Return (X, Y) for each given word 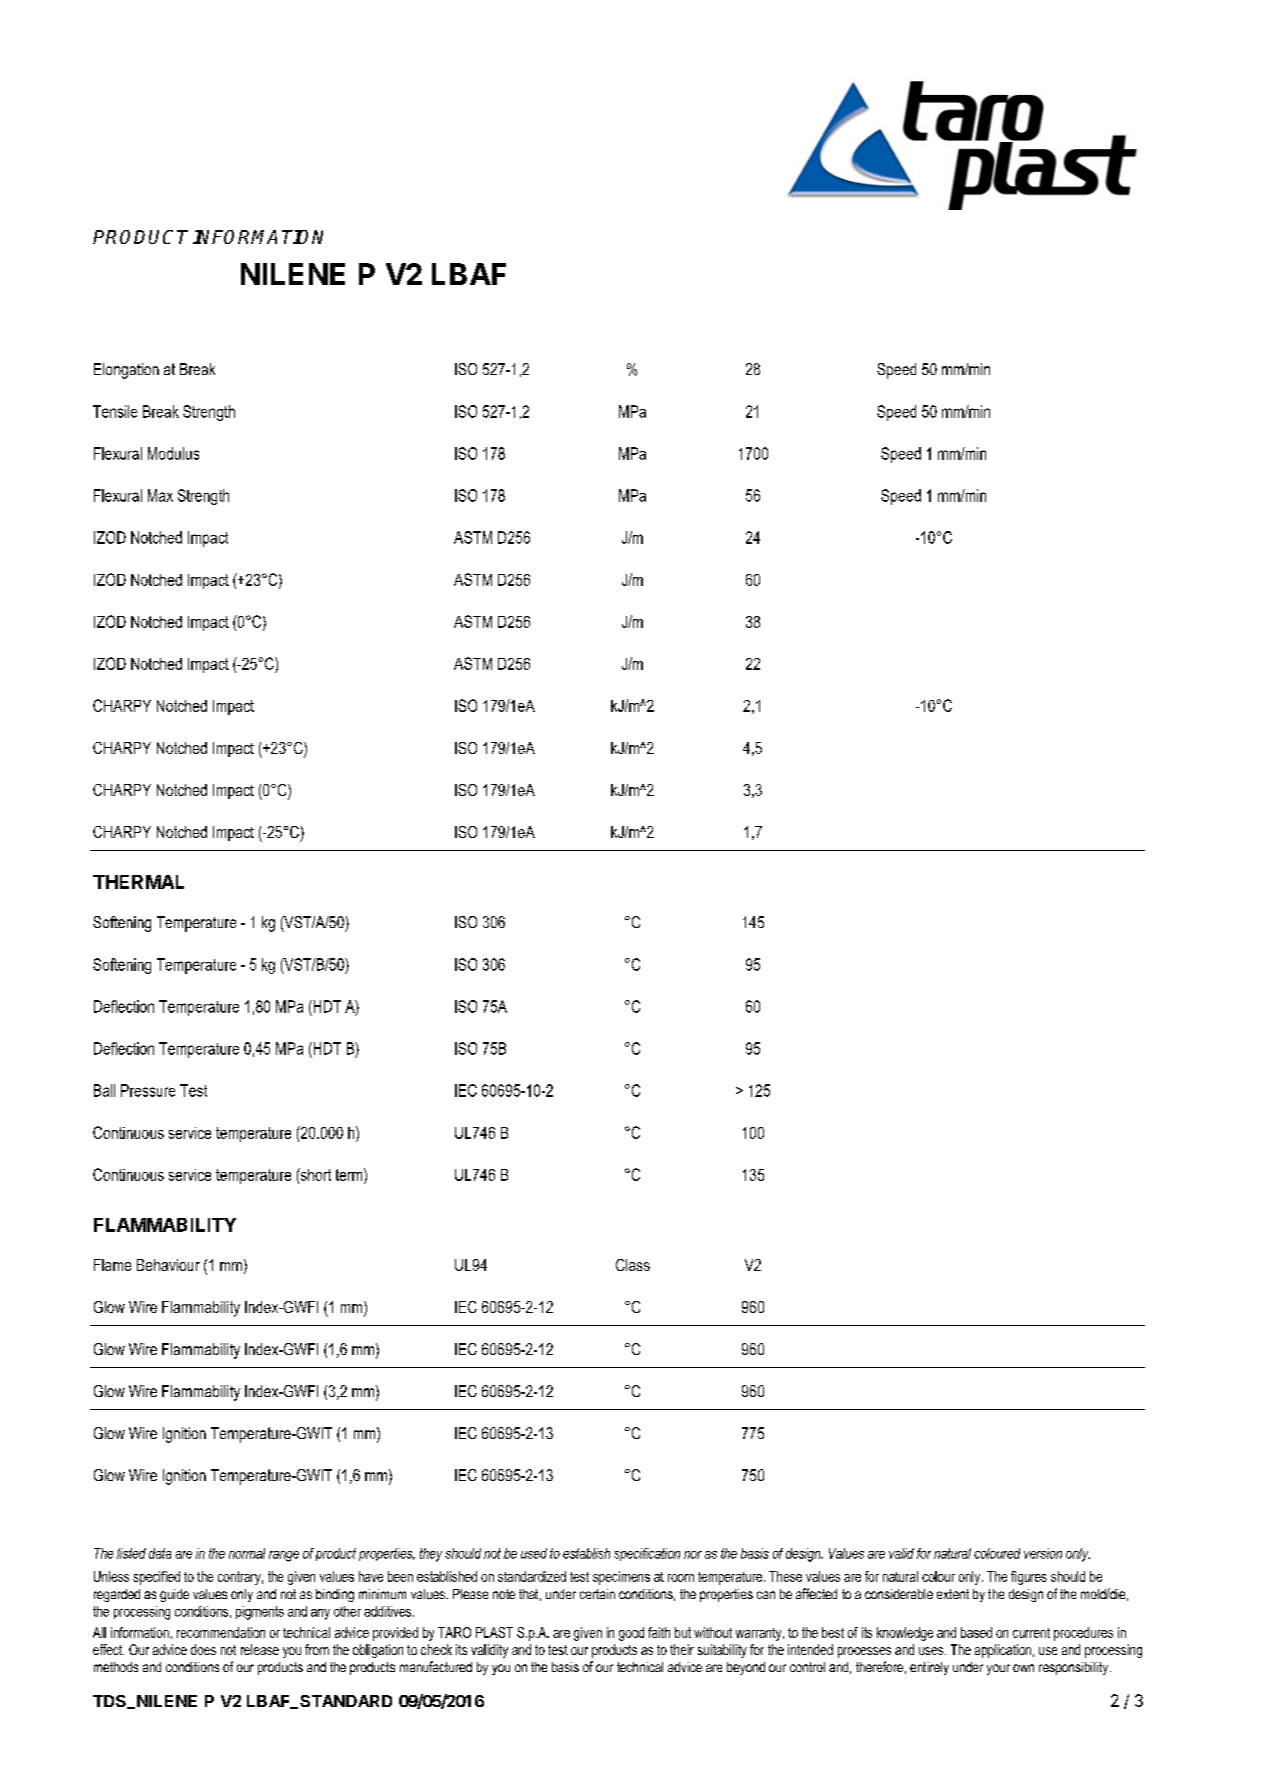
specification (647, 1554)
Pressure (148, 1090)
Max (160, 495)
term (350, 1174)
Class (633, 1265)
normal (247, 1553)
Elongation (126, 371)
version (1043, 1553)
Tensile (115, 411)
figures (1029, 1578)
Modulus (173, 453)
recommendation (221, 1632)
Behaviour (168, 1265)
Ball (104, 1090)
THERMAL (138, 882)
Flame (112, 1265)
